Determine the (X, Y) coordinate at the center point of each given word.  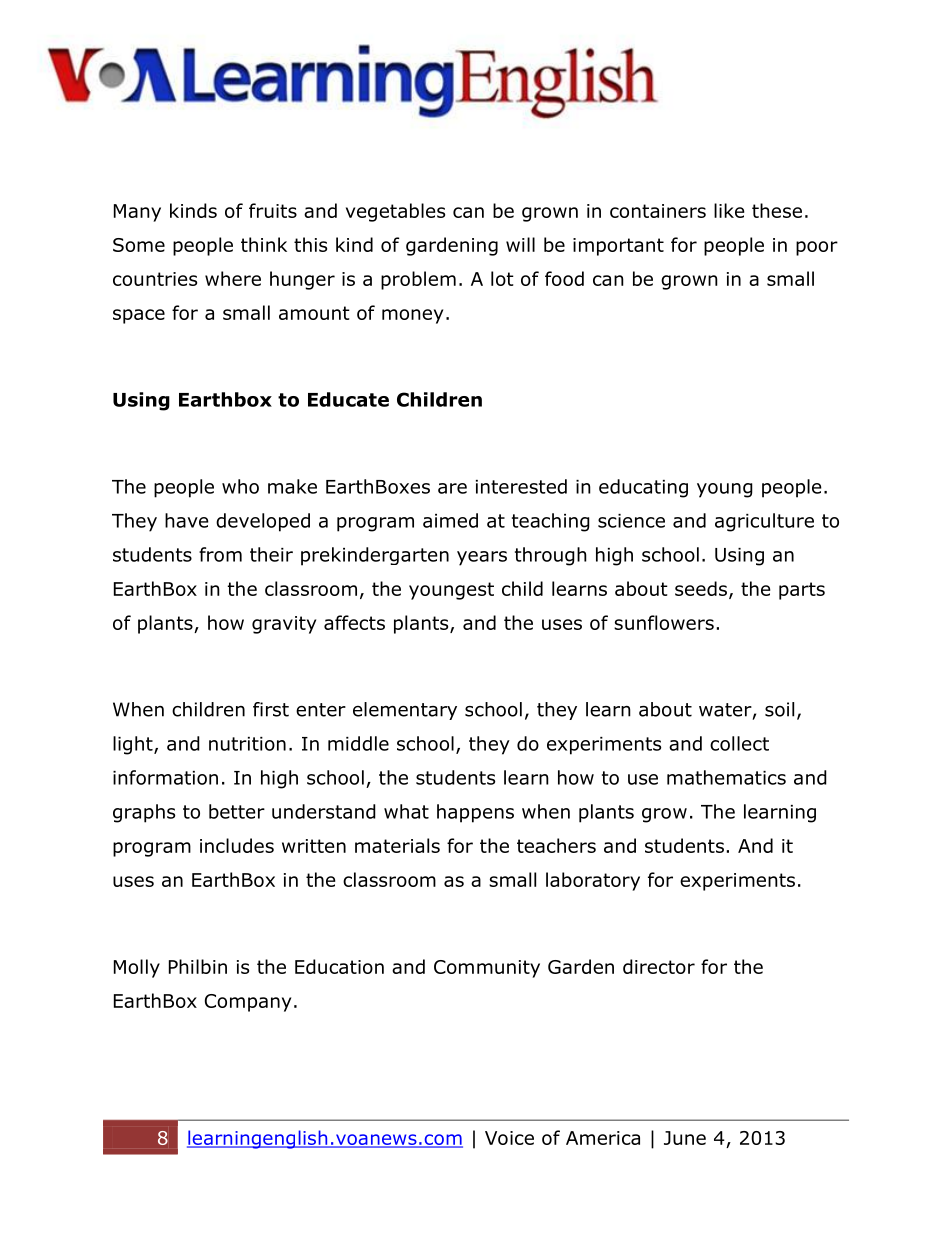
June (685, 1138)
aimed (450, 520)
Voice (509, 1138)
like (729, 210)
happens (475, 813)
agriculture (764, 522)
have (187, 520)
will (520, 244)
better (237, 811)
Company (248, 1003)
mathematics (726, 777)
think (264, 244)
